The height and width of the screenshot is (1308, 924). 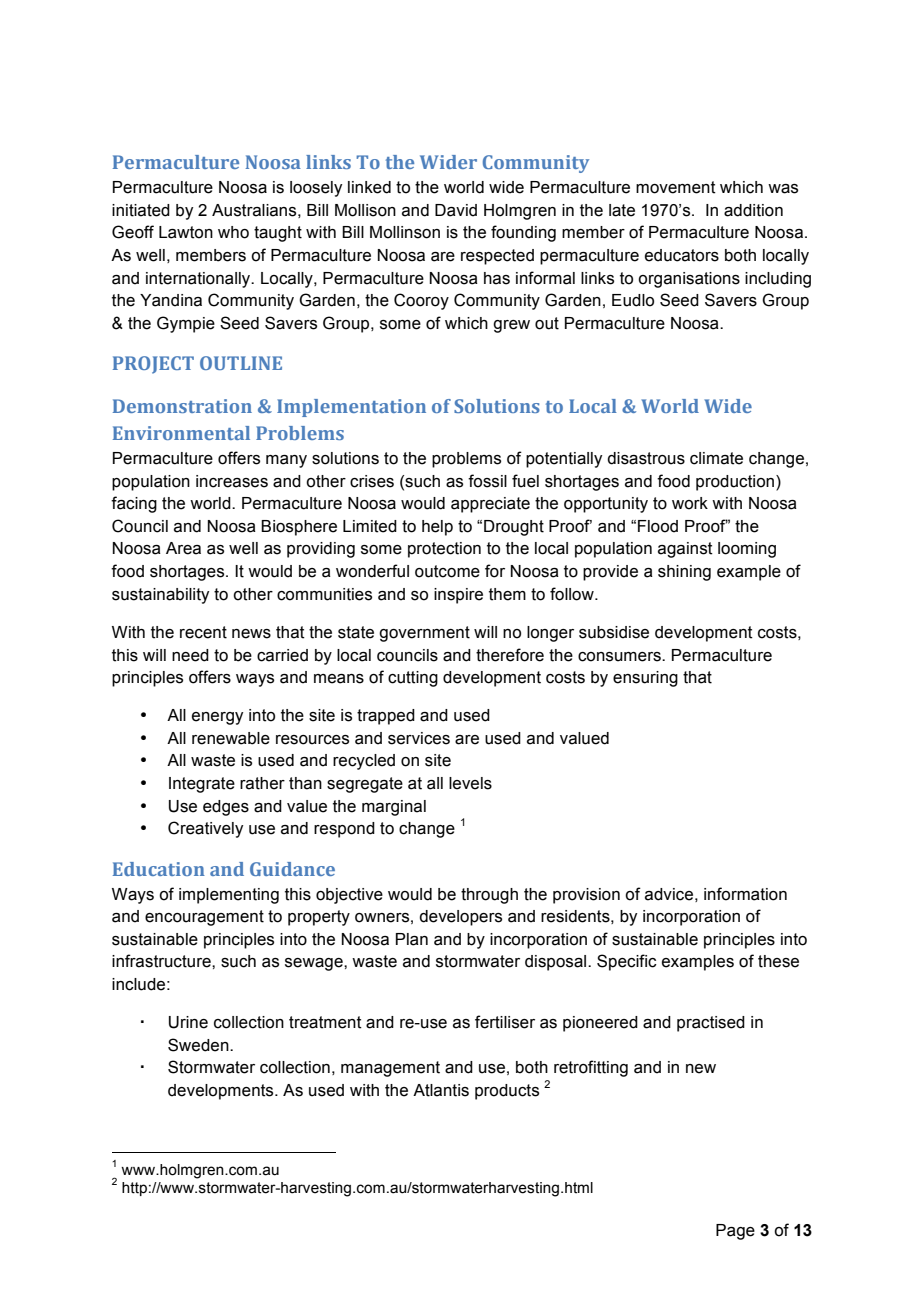 What do you see at coordinates (233, 232) in the screenshot?
I see `who` at bounding box center [233, 232].
